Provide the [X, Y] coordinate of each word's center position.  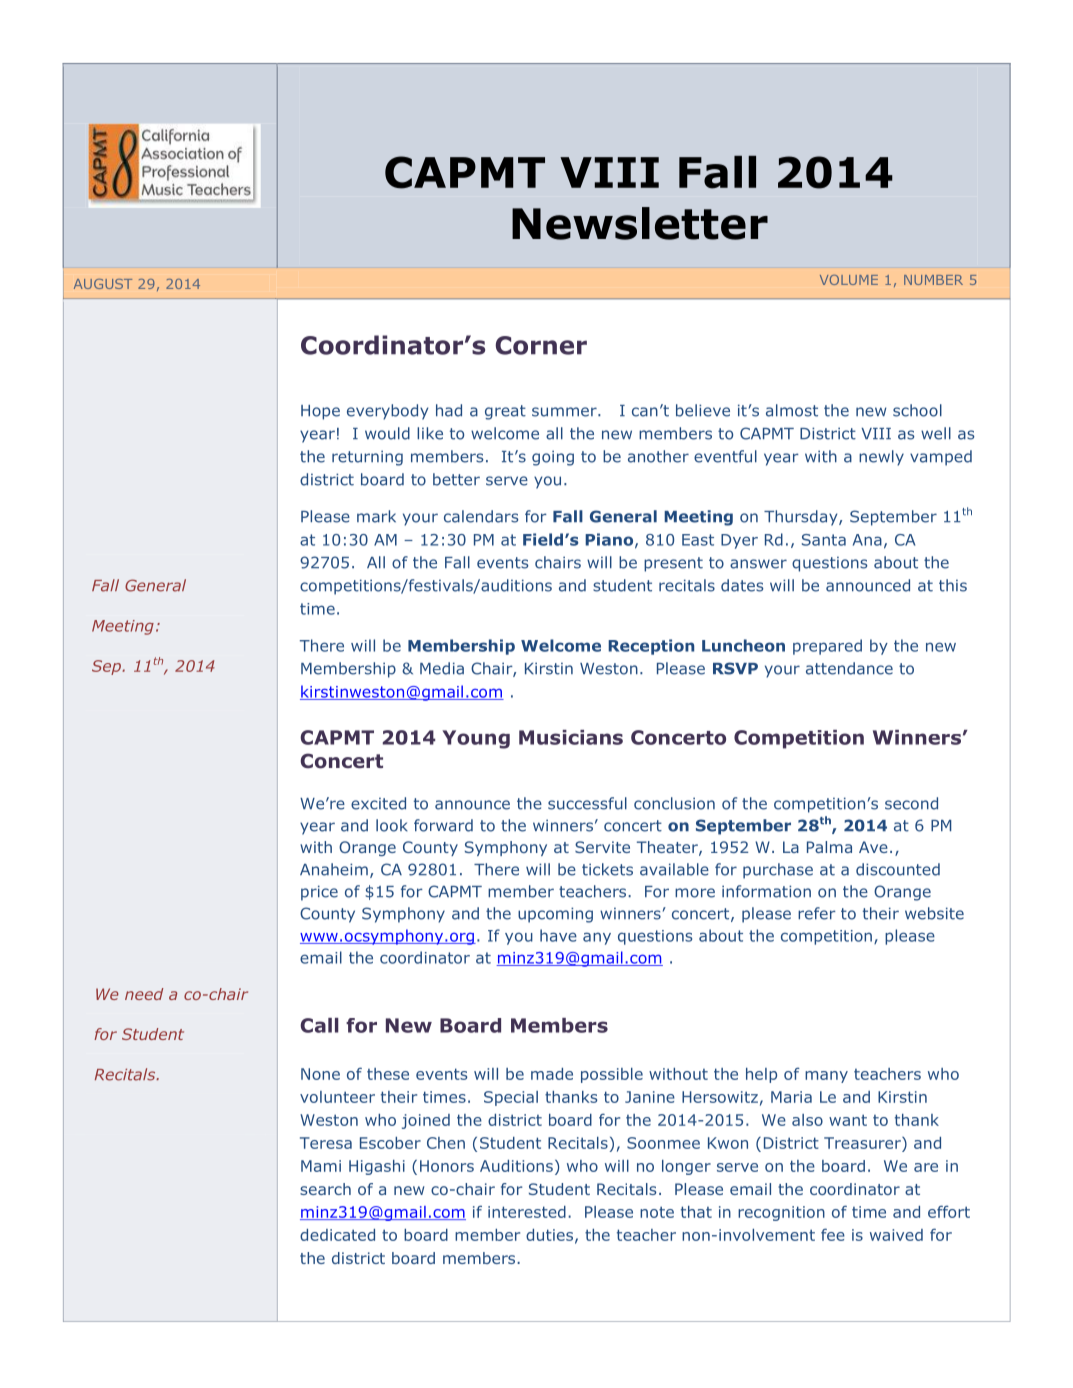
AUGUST [103, 284]
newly [881, 458]
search [325, 1189]
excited [378, 803]
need [144, 994]
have [558, 935]
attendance [849, 668]
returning [367, 458]
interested [527, 1212]
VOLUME [849, 280]
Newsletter [640, 223]
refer [817, 913]
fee [833, 1234]
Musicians [571, 737]
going [553, 458]
